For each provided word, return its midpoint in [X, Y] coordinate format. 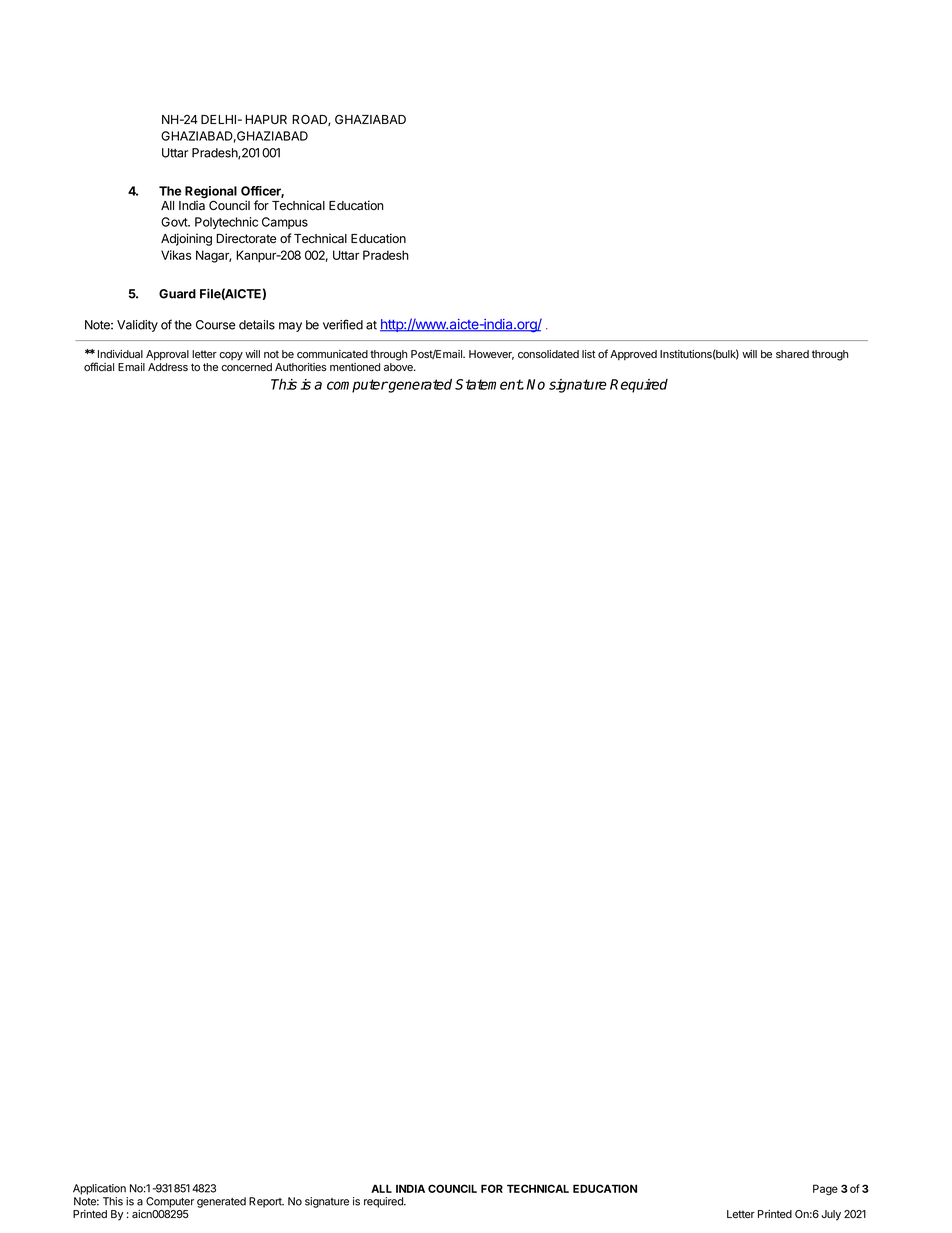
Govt [175, 222]
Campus [285, 223]
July [831, 1215]
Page [825, 1189]
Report [266, 1202]
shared [792, 354]
